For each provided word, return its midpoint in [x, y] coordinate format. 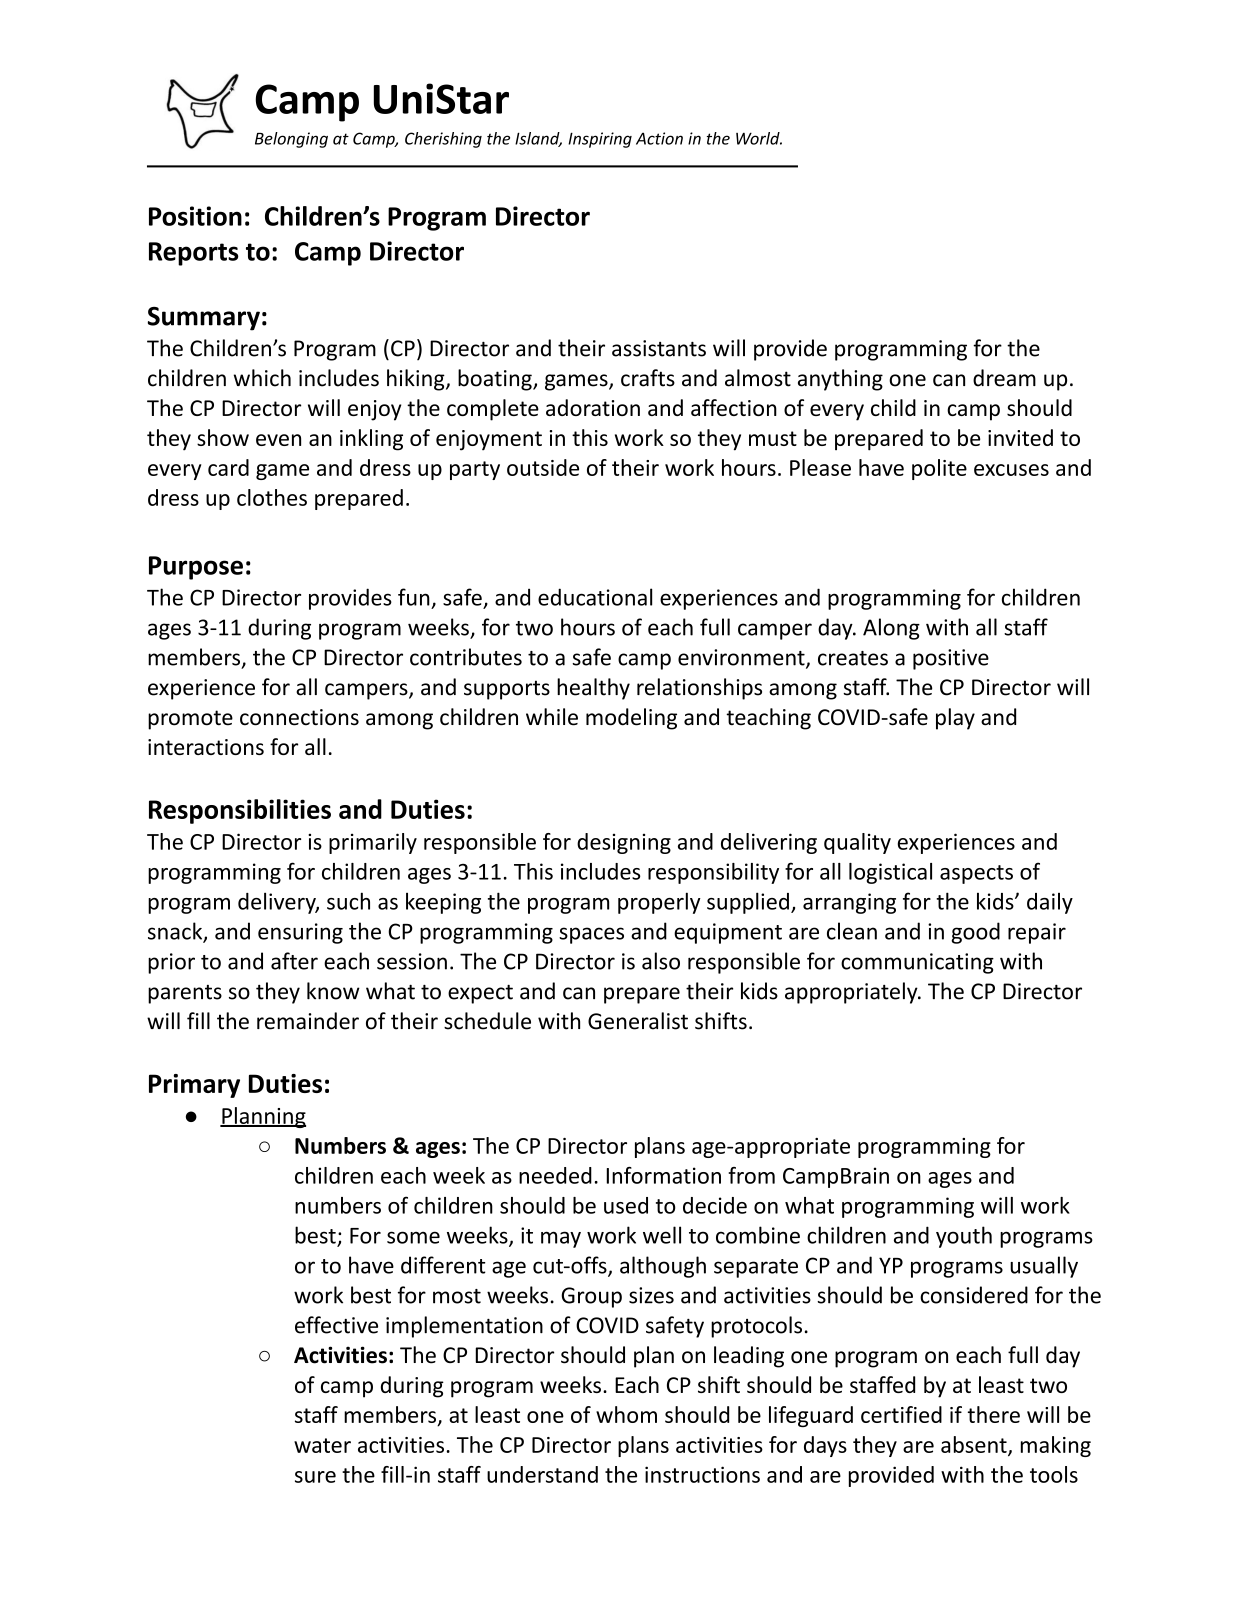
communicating [917, 963]
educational [595, 597]
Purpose [196, 568]
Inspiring [600, 140]
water [322, 1445]
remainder [308, 1021]
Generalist [638, 1021]
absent [975, 1445]
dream [1004, 378]
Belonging [291, 140]
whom [626, 1414]
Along [891, 629]
